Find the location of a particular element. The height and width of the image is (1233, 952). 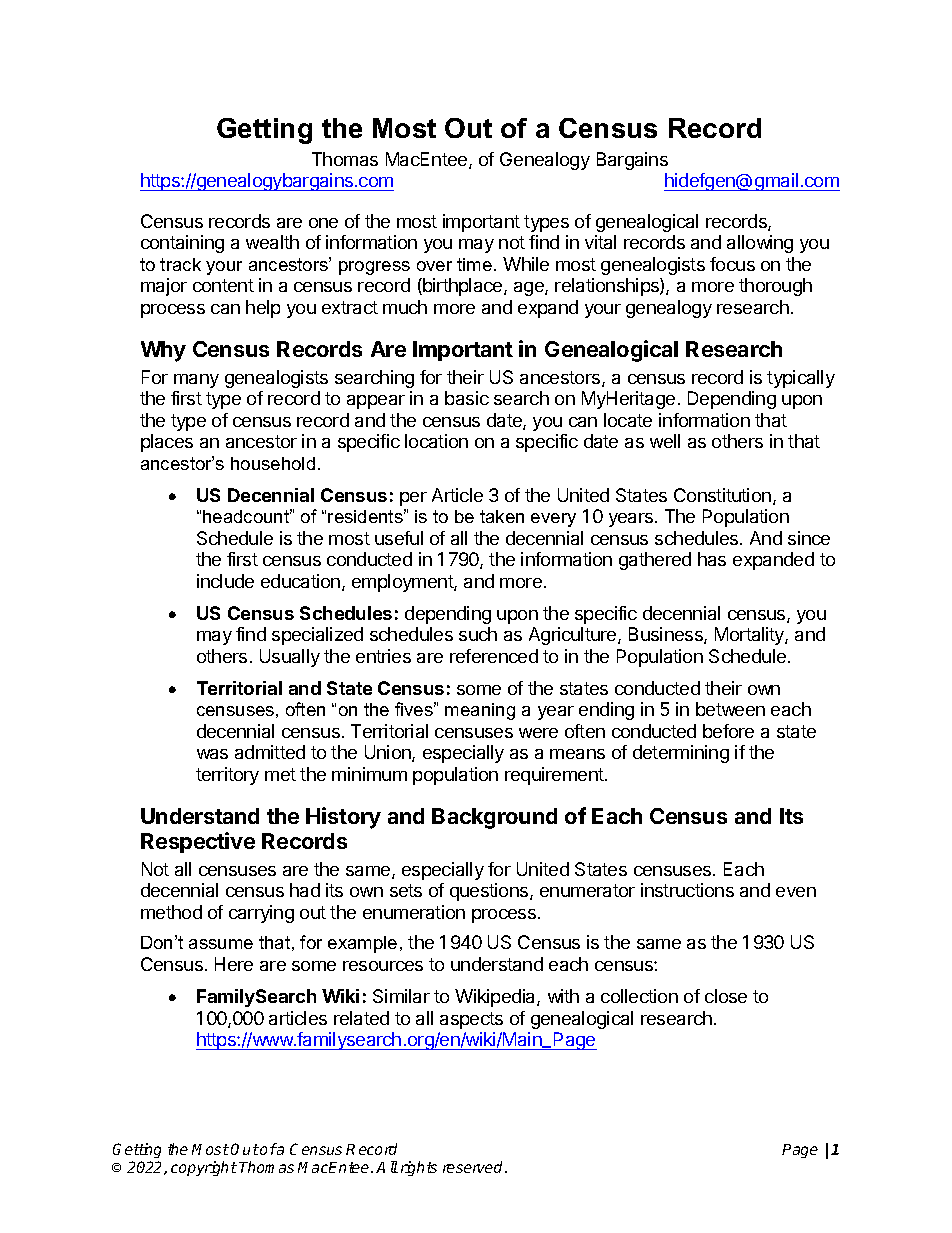

meaning is located at coordinates (480, 711).
